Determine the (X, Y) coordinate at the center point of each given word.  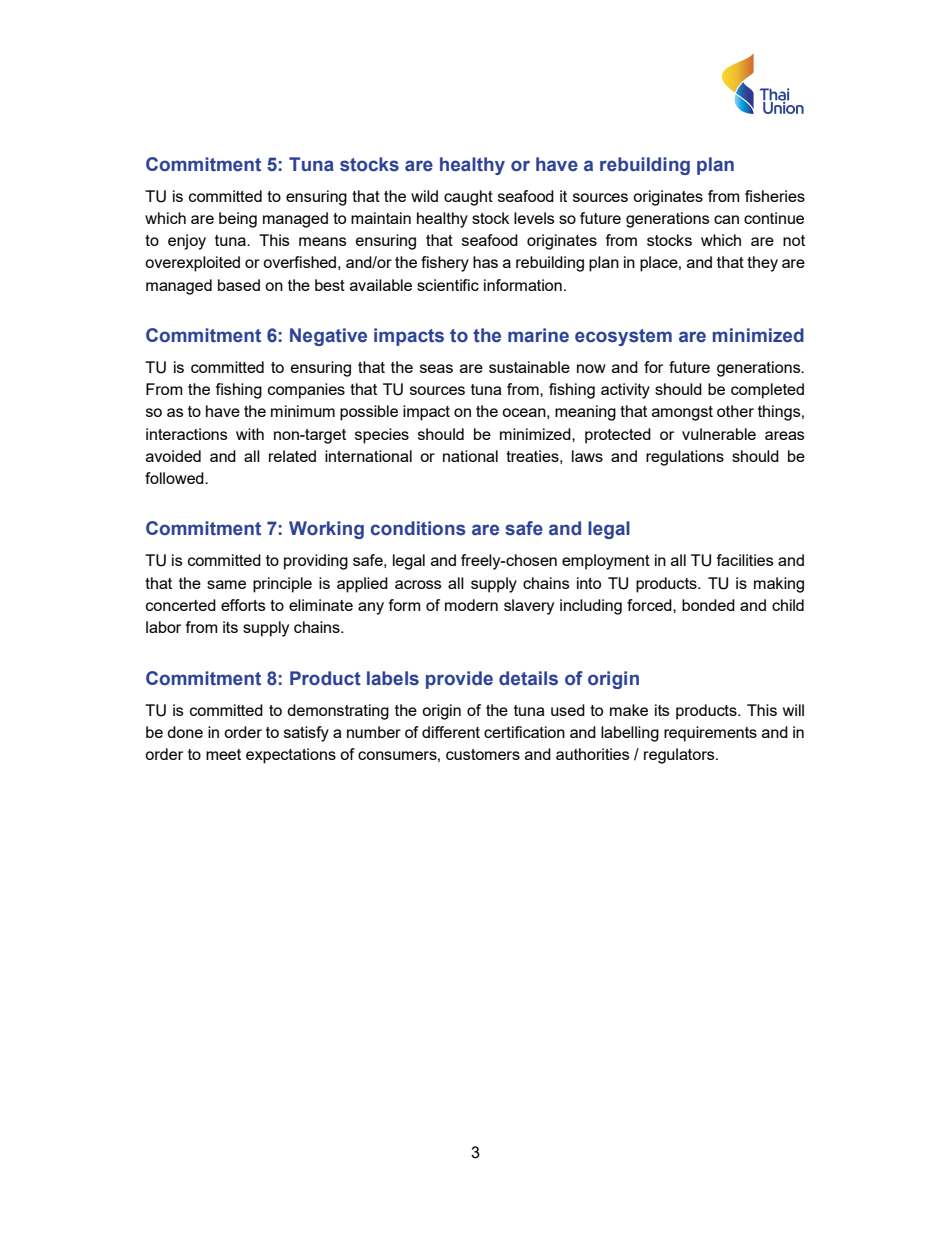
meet (223, 754)
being (238, 220)
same (226, 584)
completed (767, 391)
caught (468, 198)
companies (306, 391)
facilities (745, 560)
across (418, 584)
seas (436, 368)
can (726, 219)
